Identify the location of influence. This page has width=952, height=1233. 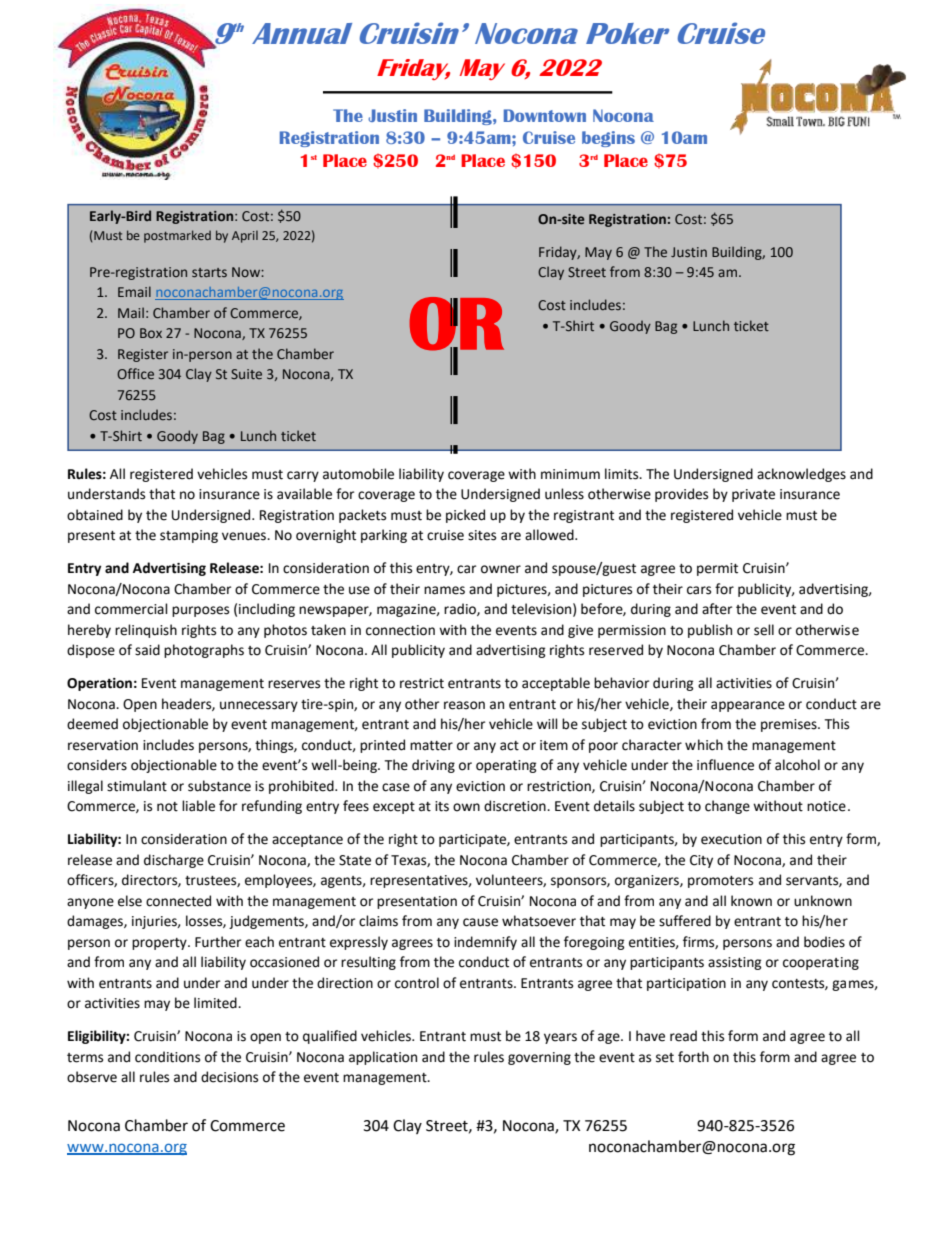
(725, 765).
